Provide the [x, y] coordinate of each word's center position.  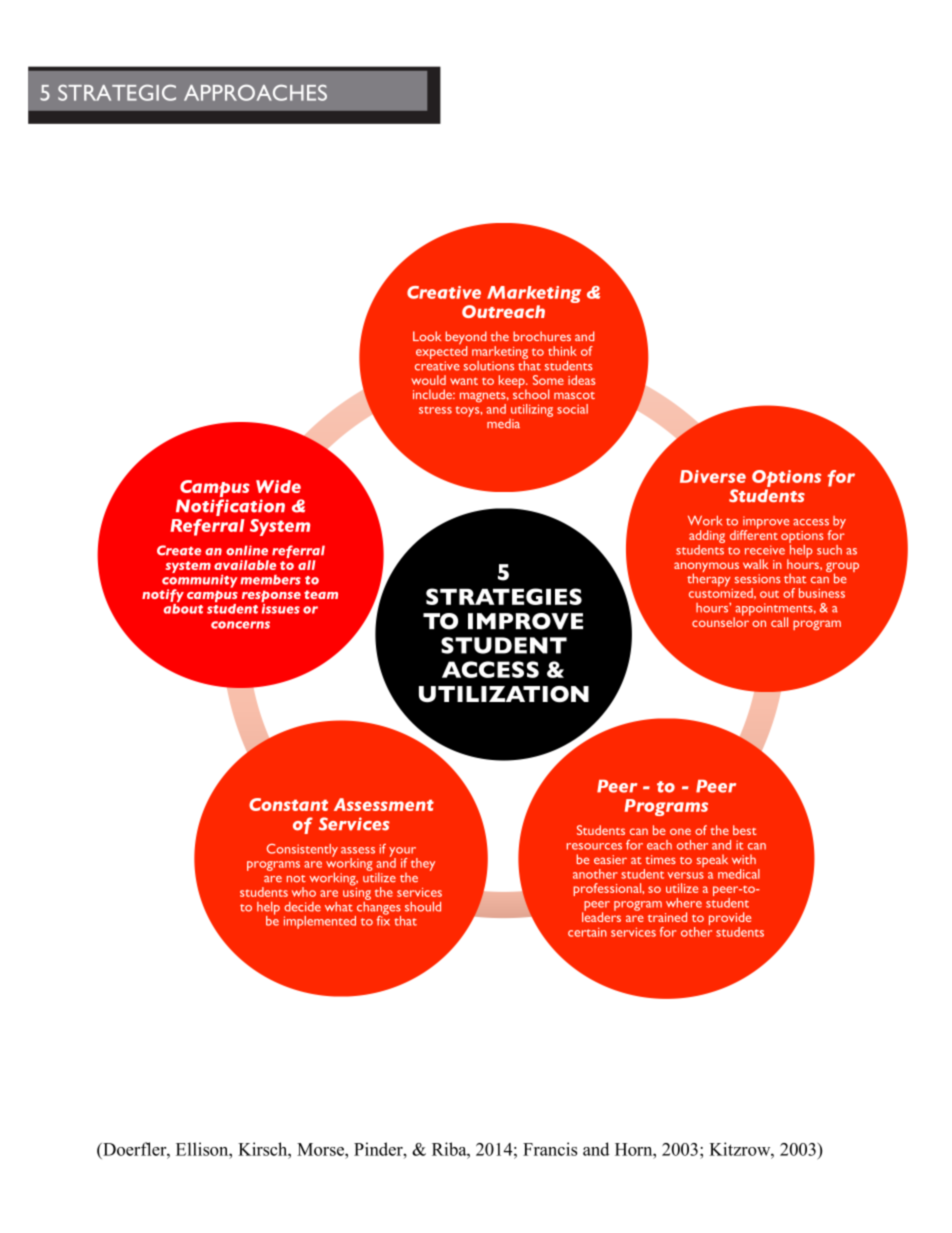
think [562, 351]
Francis [550, 1149]
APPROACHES [255, 92]
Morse [321, 1149]
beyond [466, 339]
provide [730, 920]
